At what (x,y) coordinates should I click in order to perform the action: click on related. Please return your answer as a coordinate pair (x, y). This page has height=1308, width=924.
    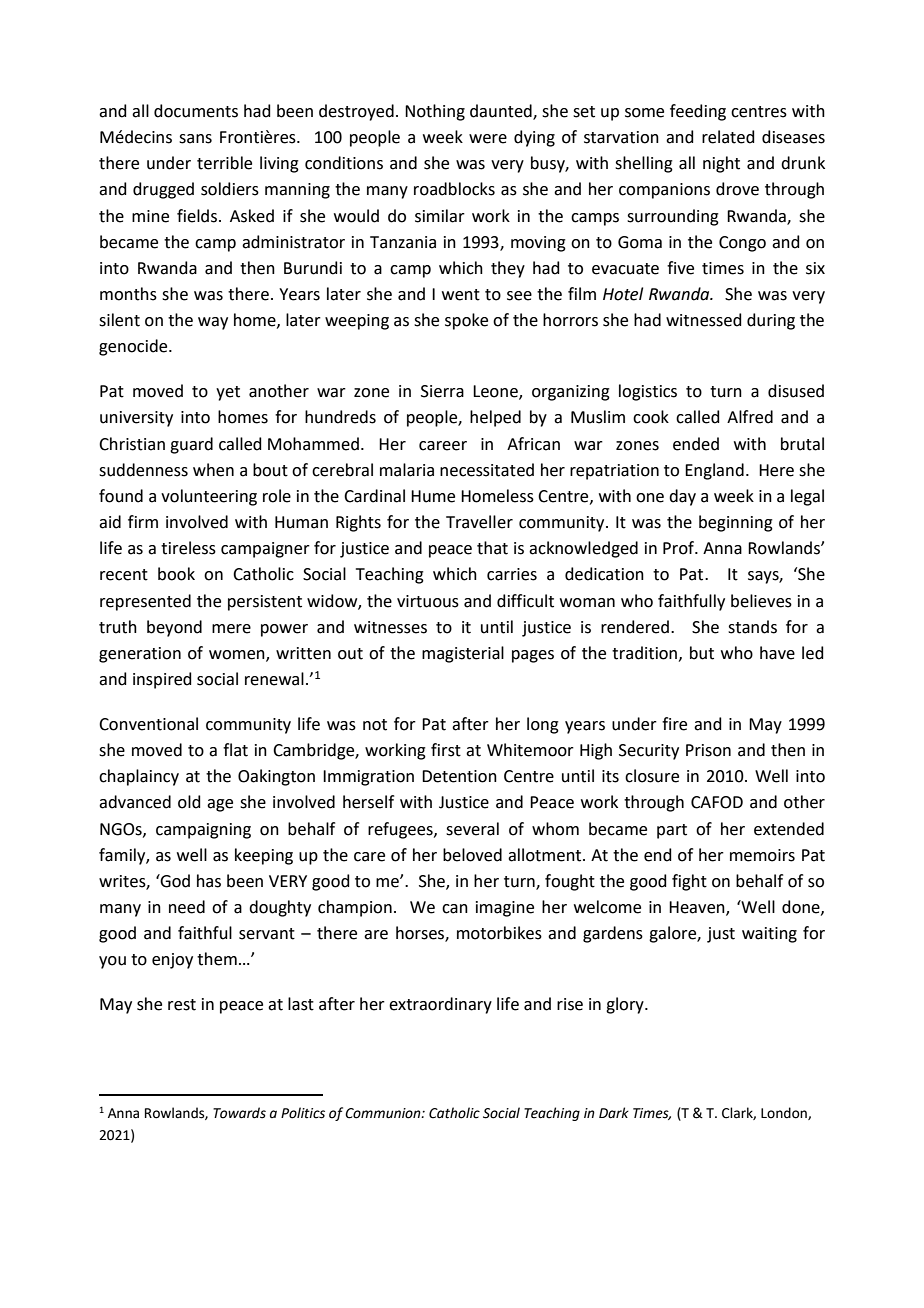
    Looking at the image, I should click on (728, 137).
